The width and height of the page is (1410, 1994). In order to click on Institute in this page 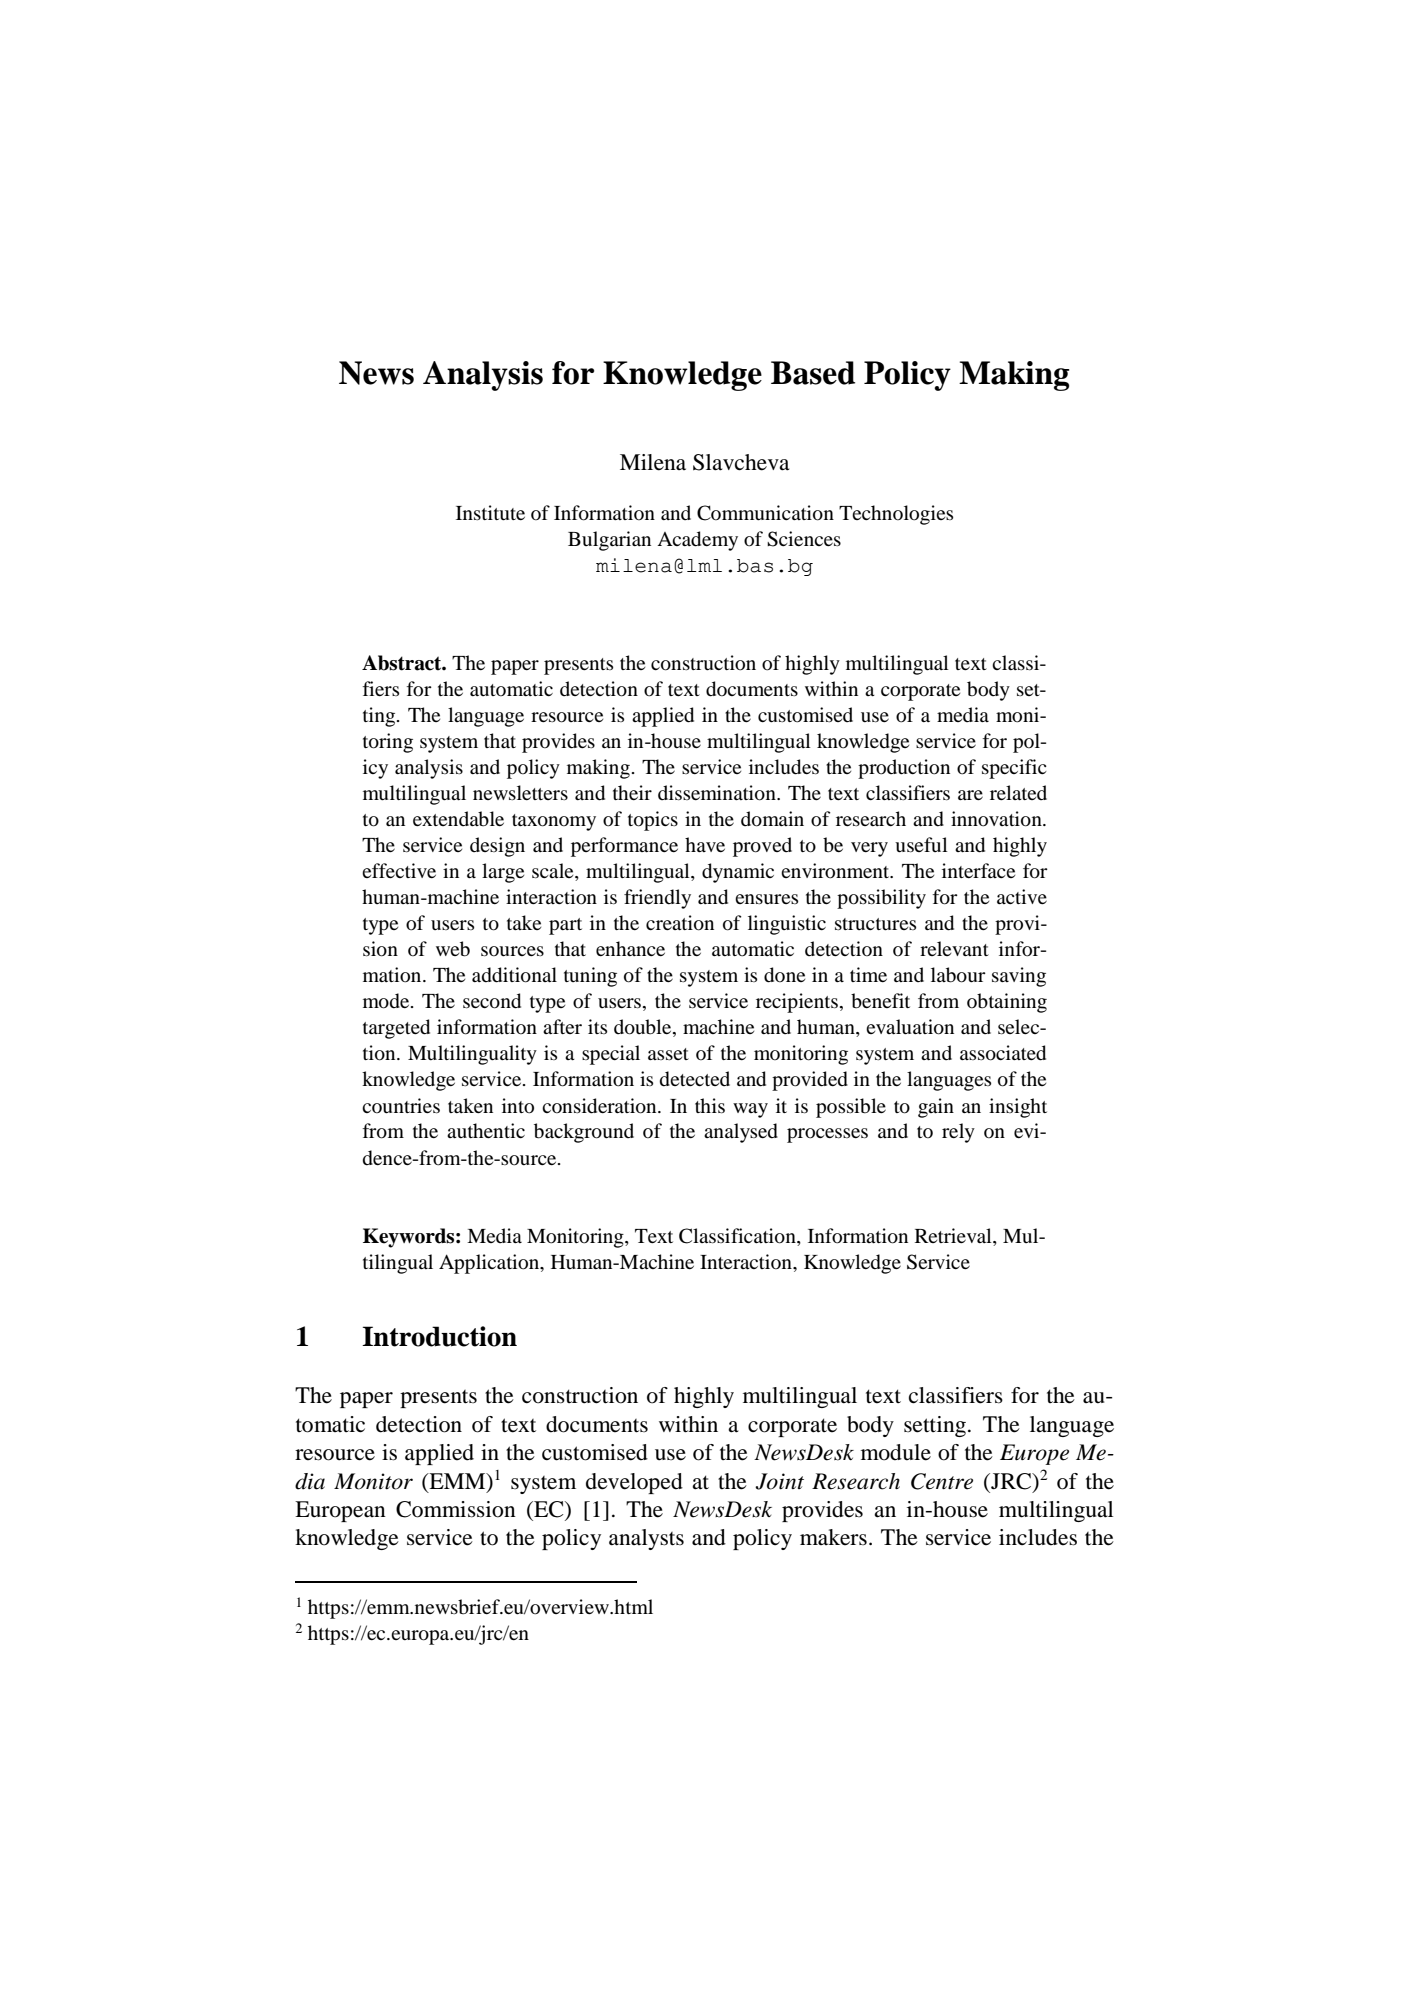, I will do `click(490, 513)`.
